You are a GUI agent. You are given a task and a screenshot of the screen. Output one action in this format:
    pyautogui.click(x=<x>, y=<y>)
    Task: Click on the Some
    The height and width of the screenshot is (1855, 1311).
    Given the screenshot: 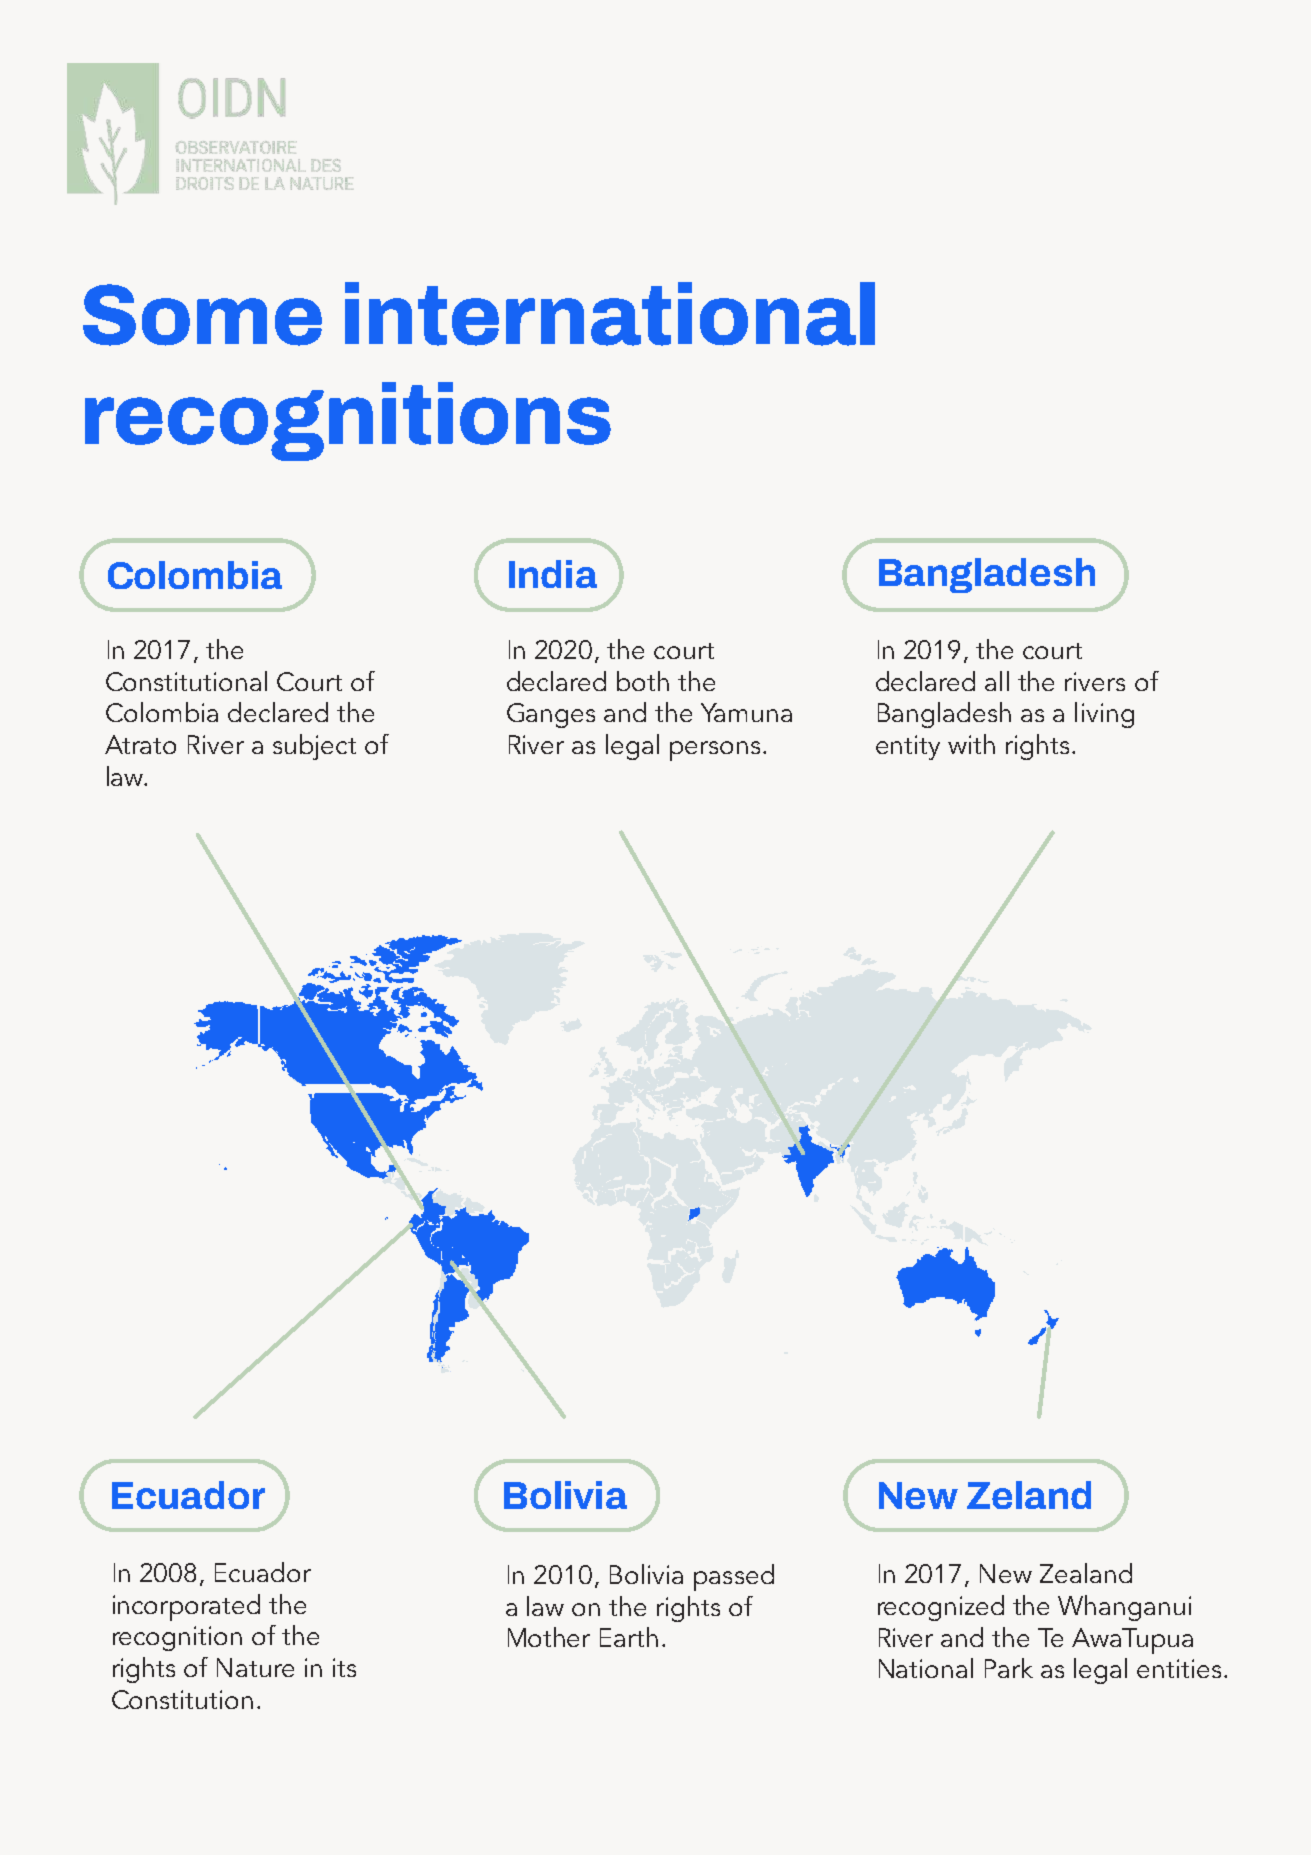 What is the action you would take?
    pyautogui.click(x=202, y=315)
